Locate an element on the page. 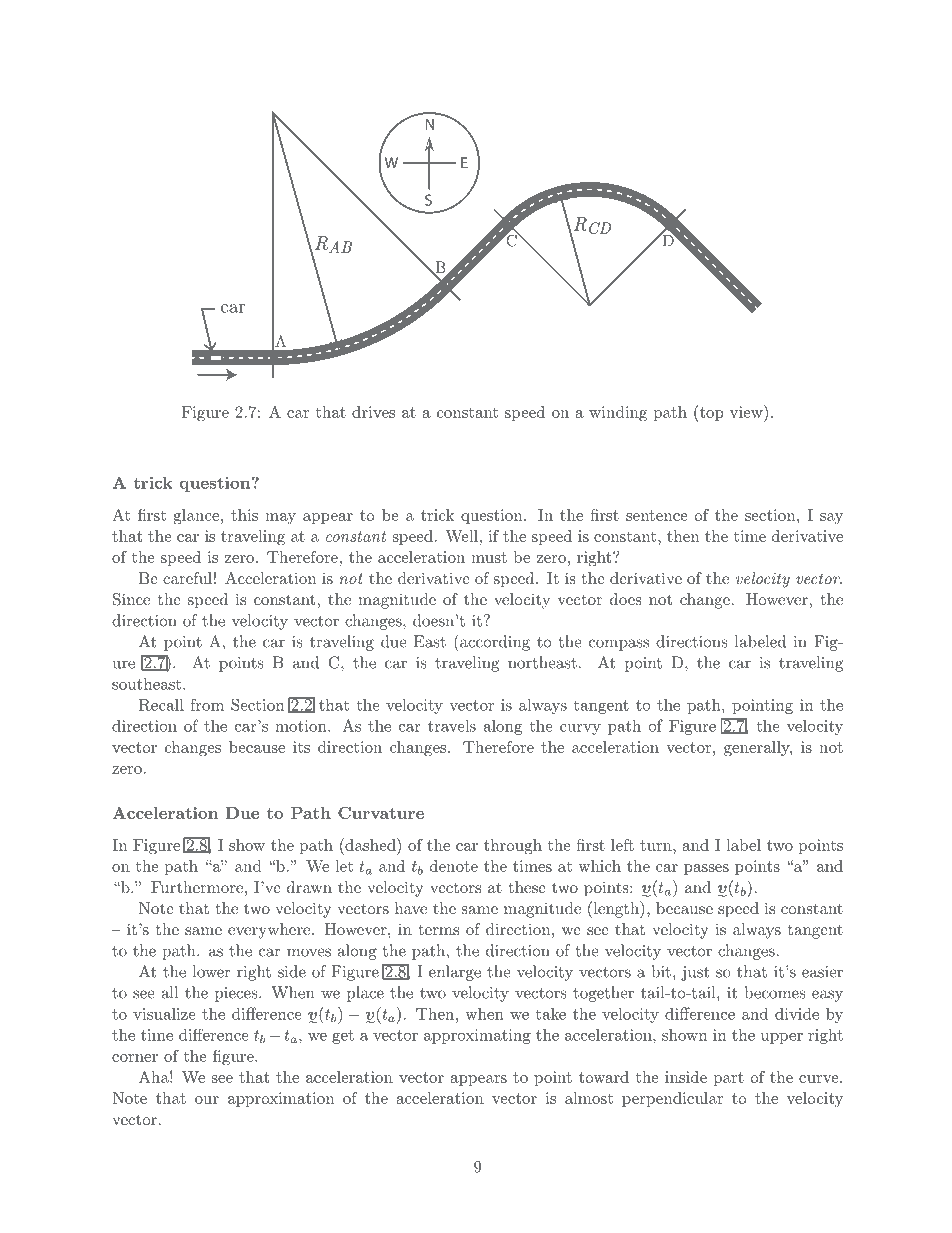 This image has height=1233, width=952. passes is located at coordinates (706, 869).
